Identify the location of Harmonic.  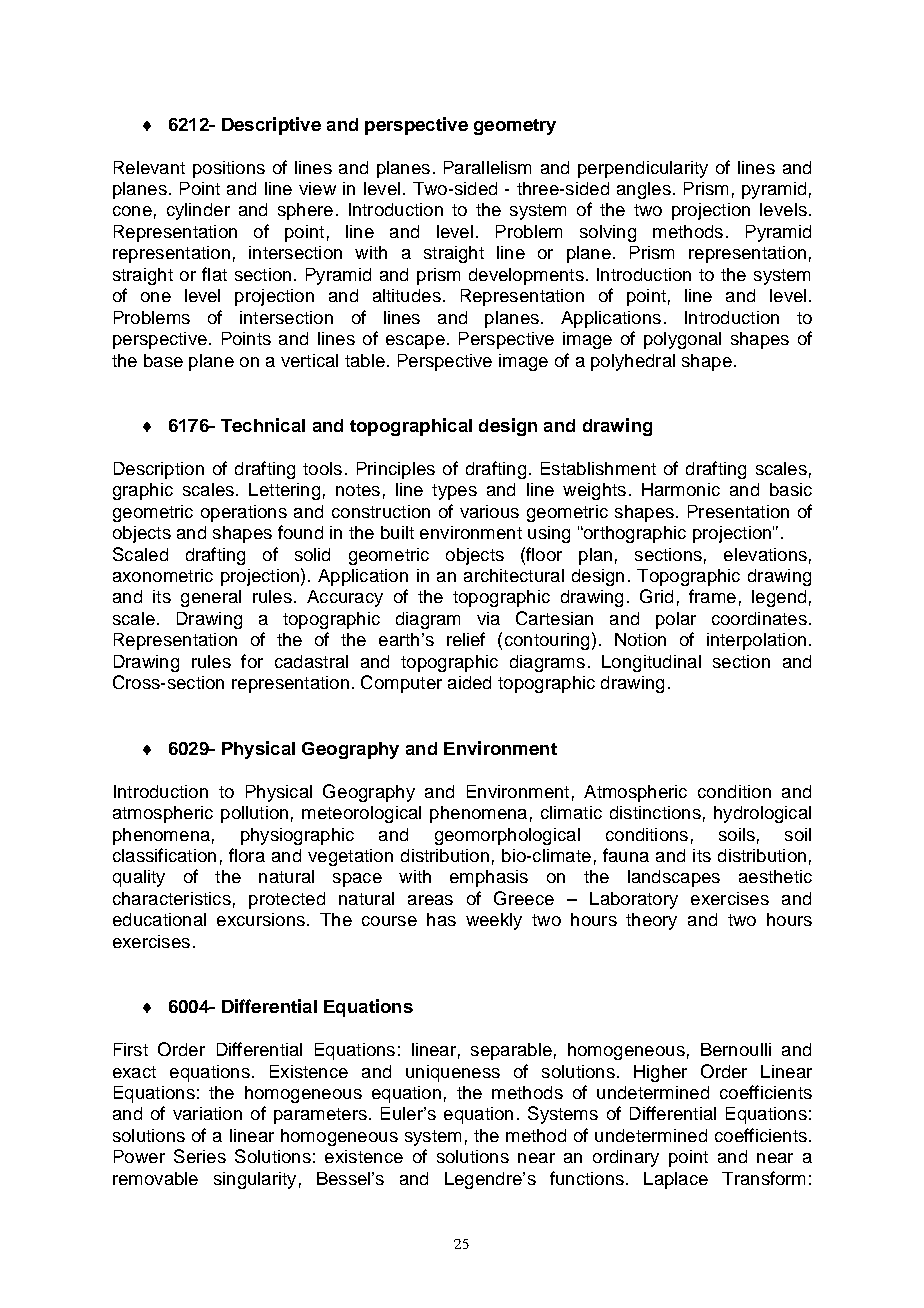
(681, 489).
